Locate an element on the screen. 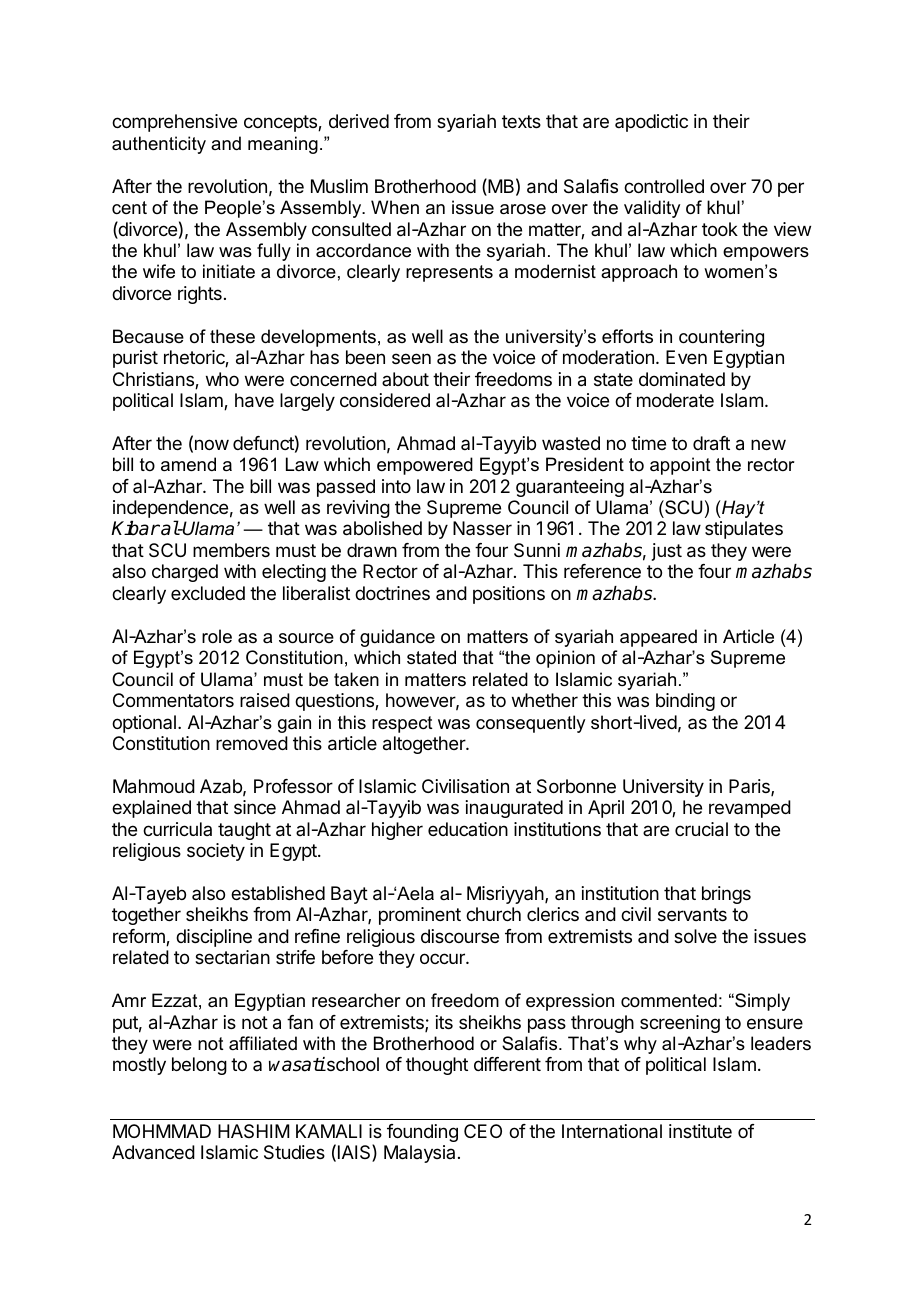 The width and height of the screenshot is (924, 1307). CEO is located at coordinates (483, 1131).
